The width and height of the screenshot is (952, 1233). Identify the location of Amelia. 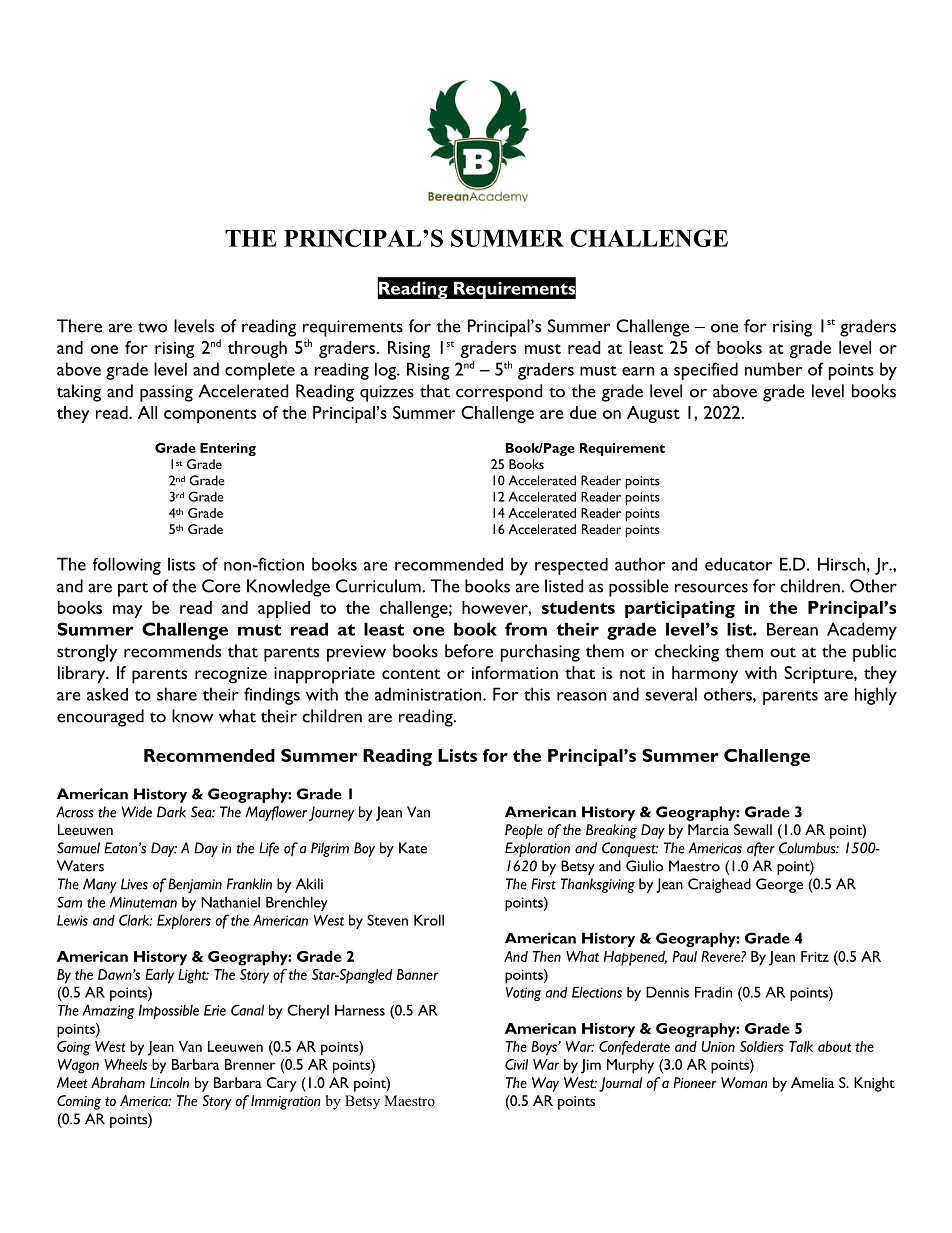
(812, 1082).
